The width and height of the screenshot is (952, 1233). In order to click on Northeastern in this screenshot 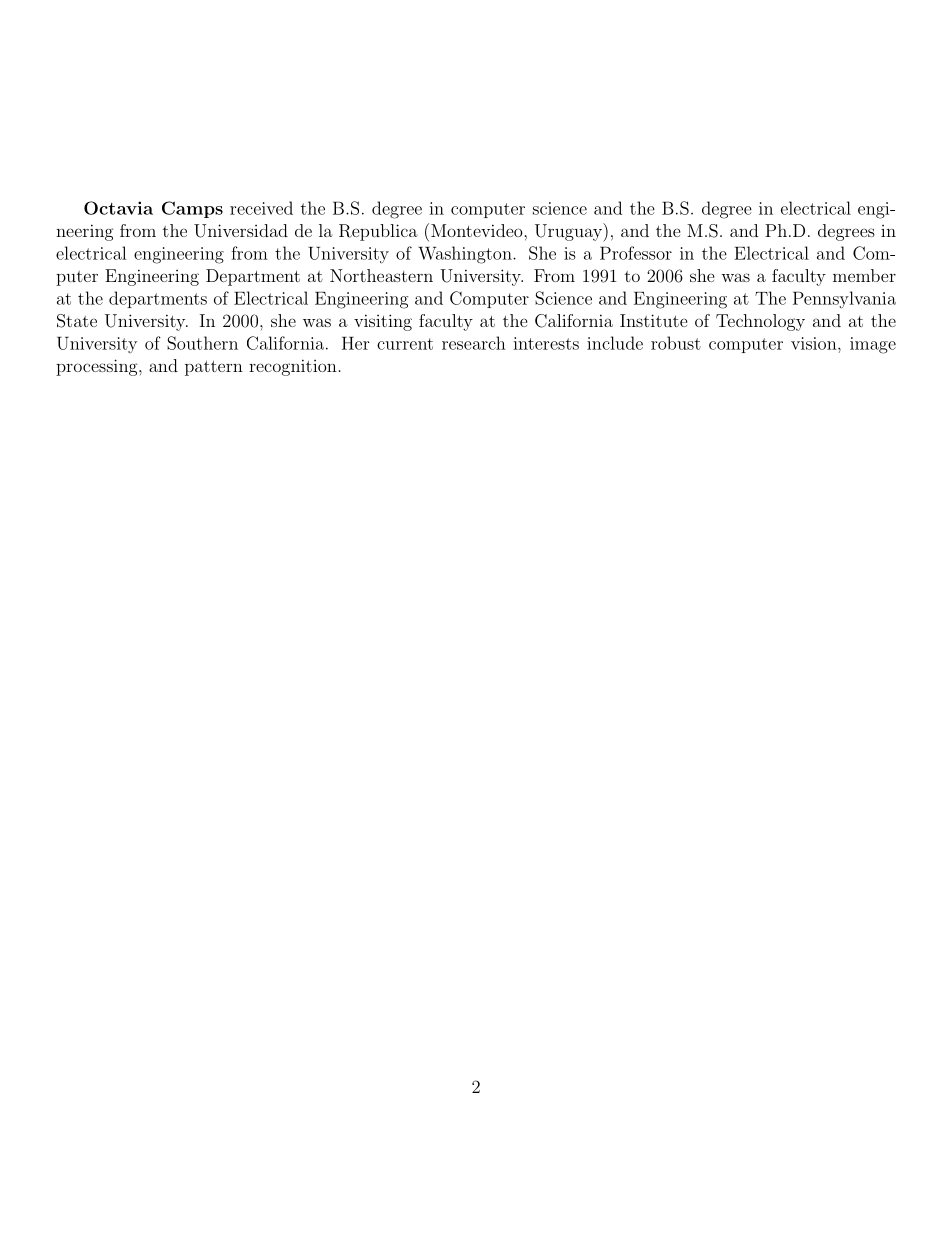, I will do `click(381, 275)`.
